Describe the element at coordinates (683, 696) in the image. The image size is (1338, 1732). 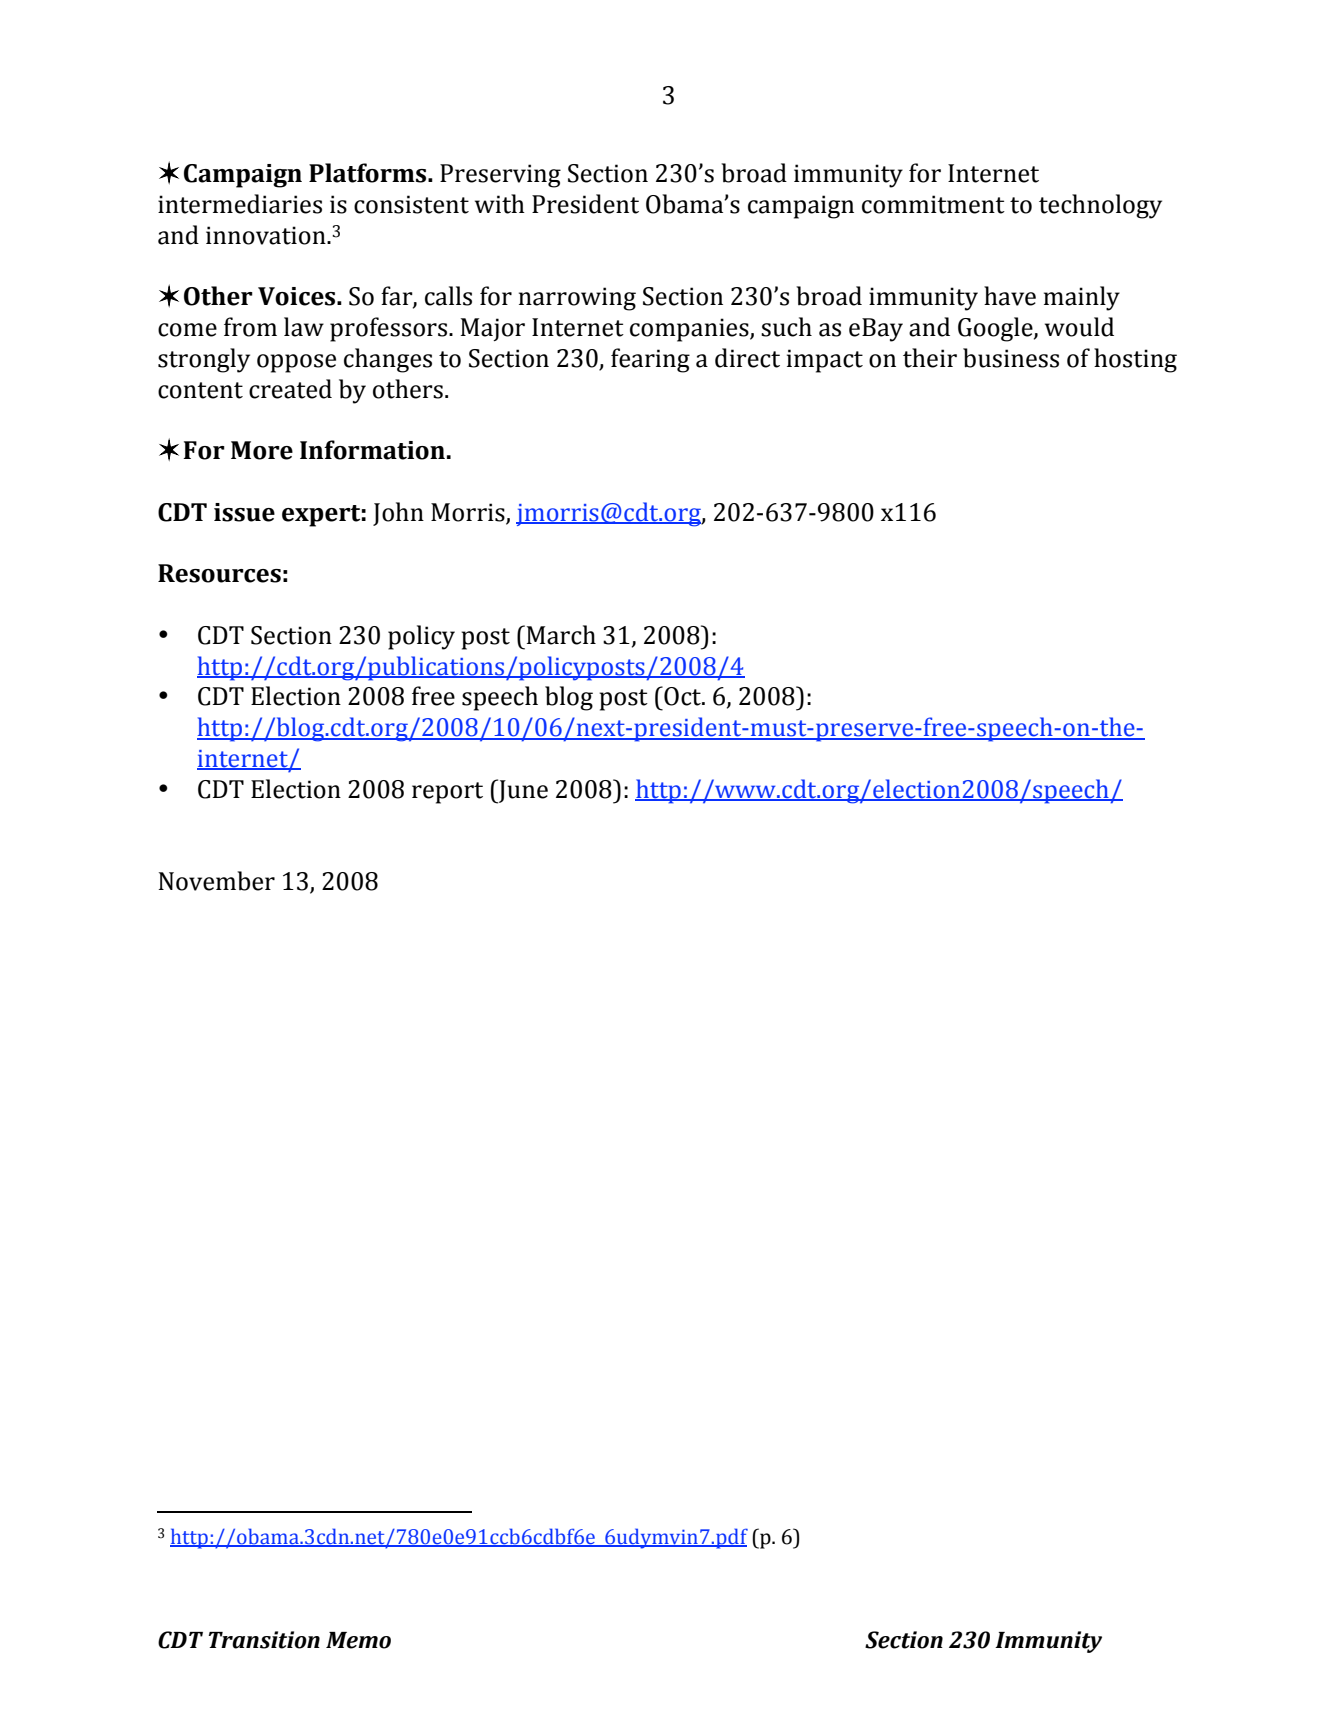
I see `Oct` at that location.
